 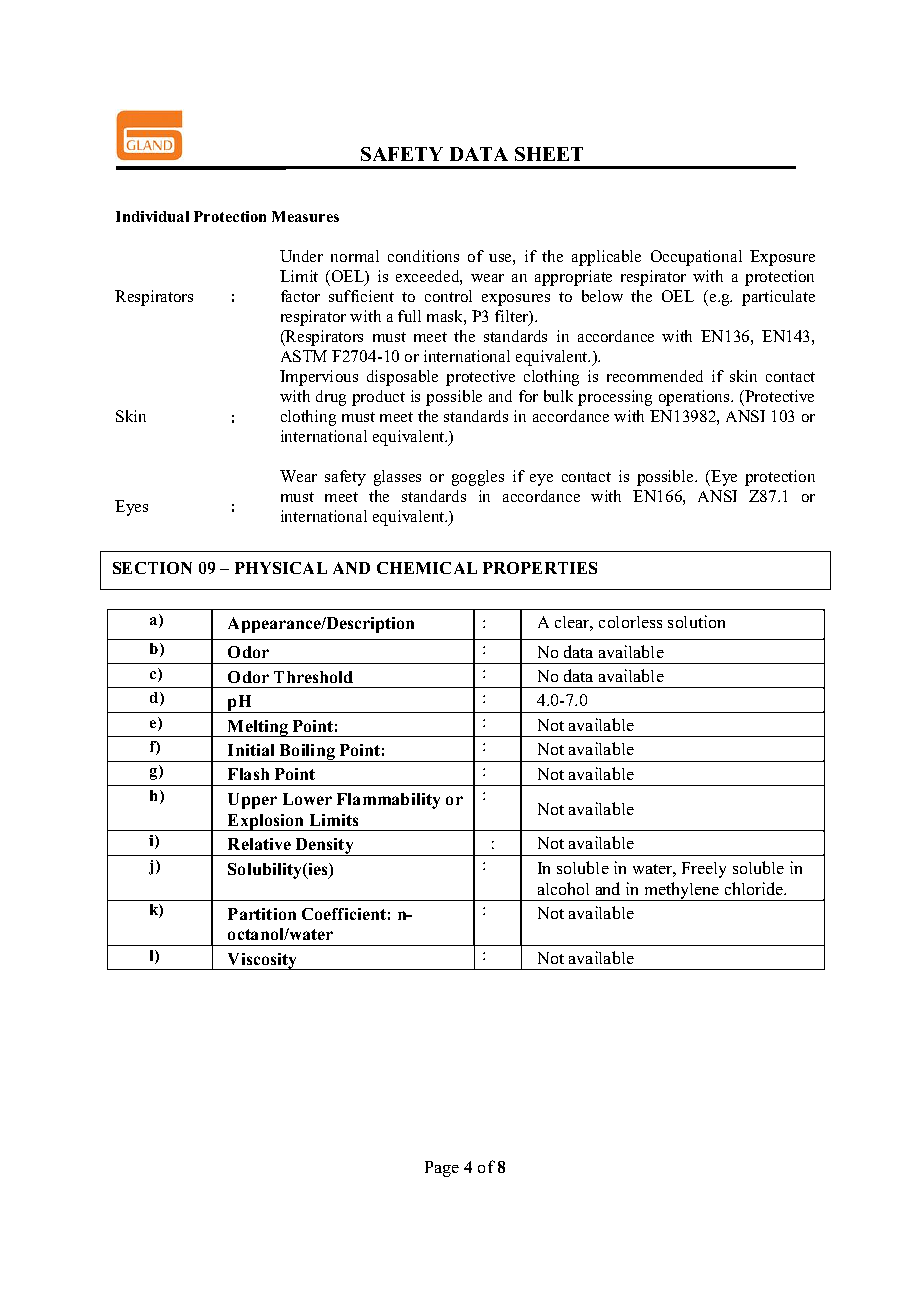 I want to click on operations, so click(x=695, y=398).
